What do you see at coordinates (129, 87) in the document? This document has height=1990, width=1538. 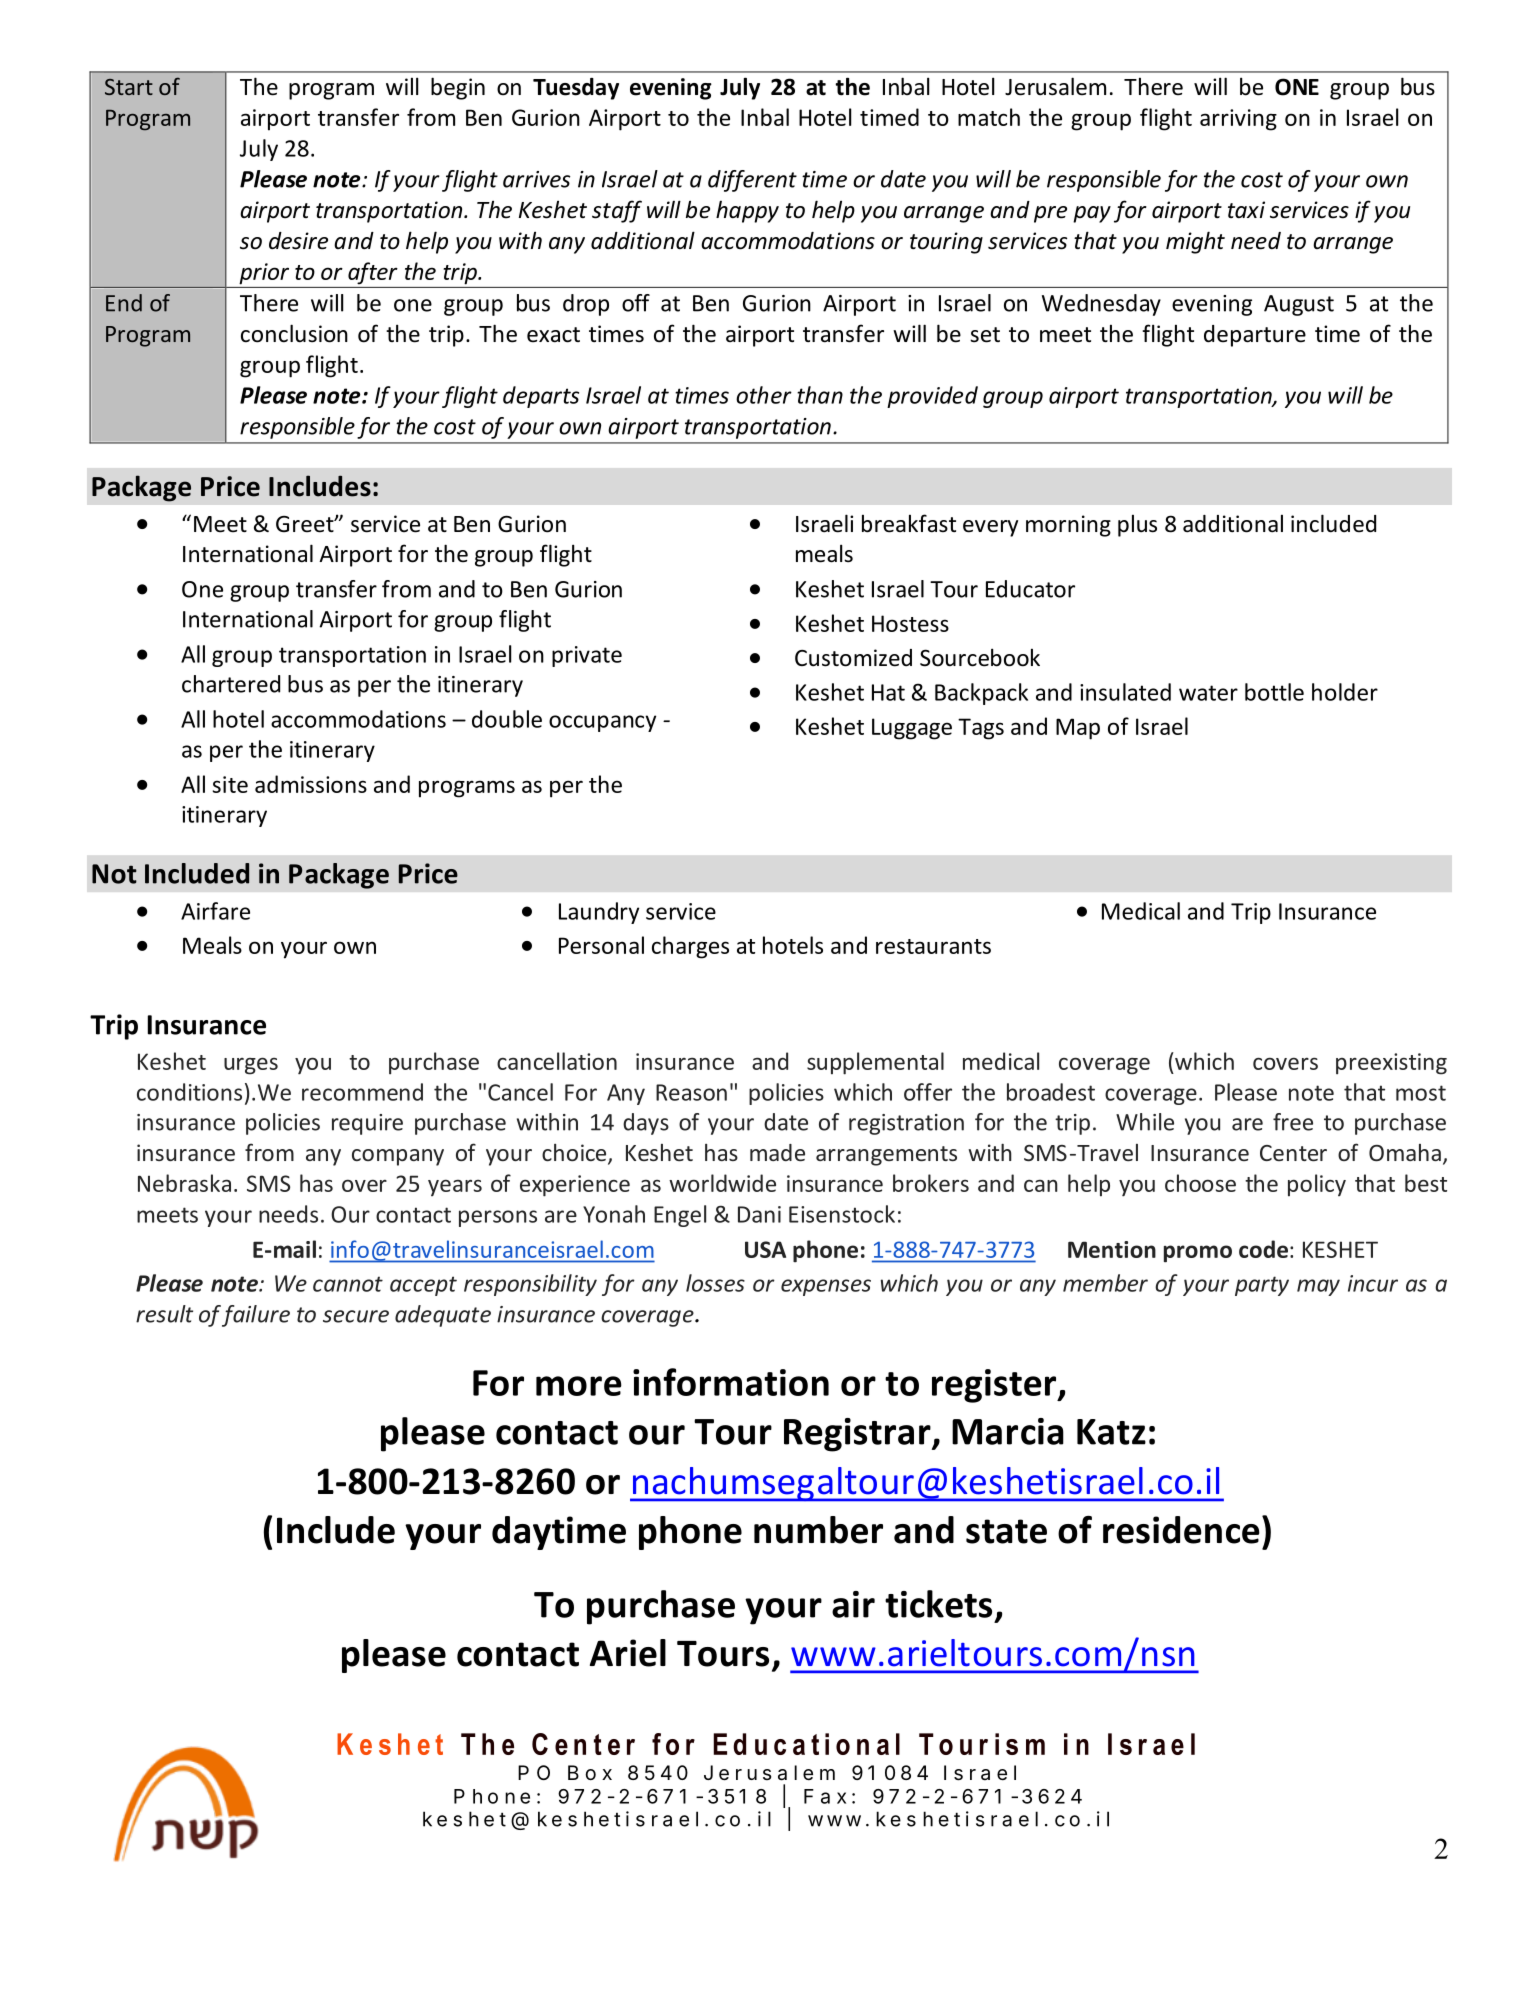 I see `Start` at bounding box center [129, 87].
